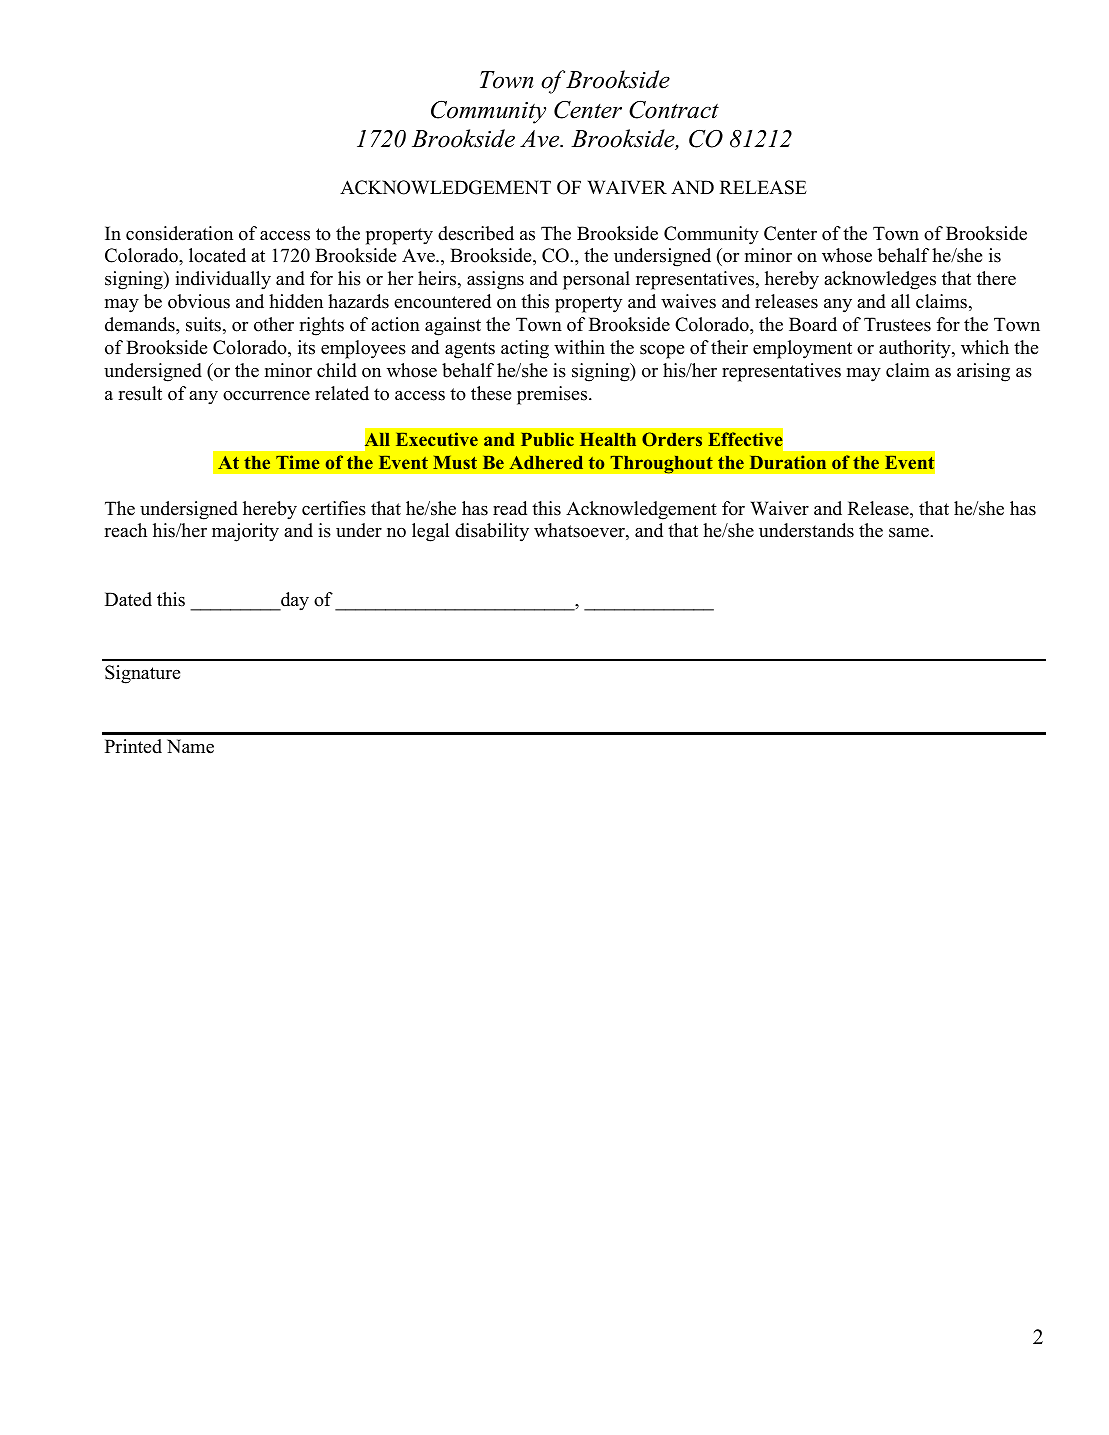 The image size is (1109, 1435). I want to click on acknowledges, so click(880, 280).
